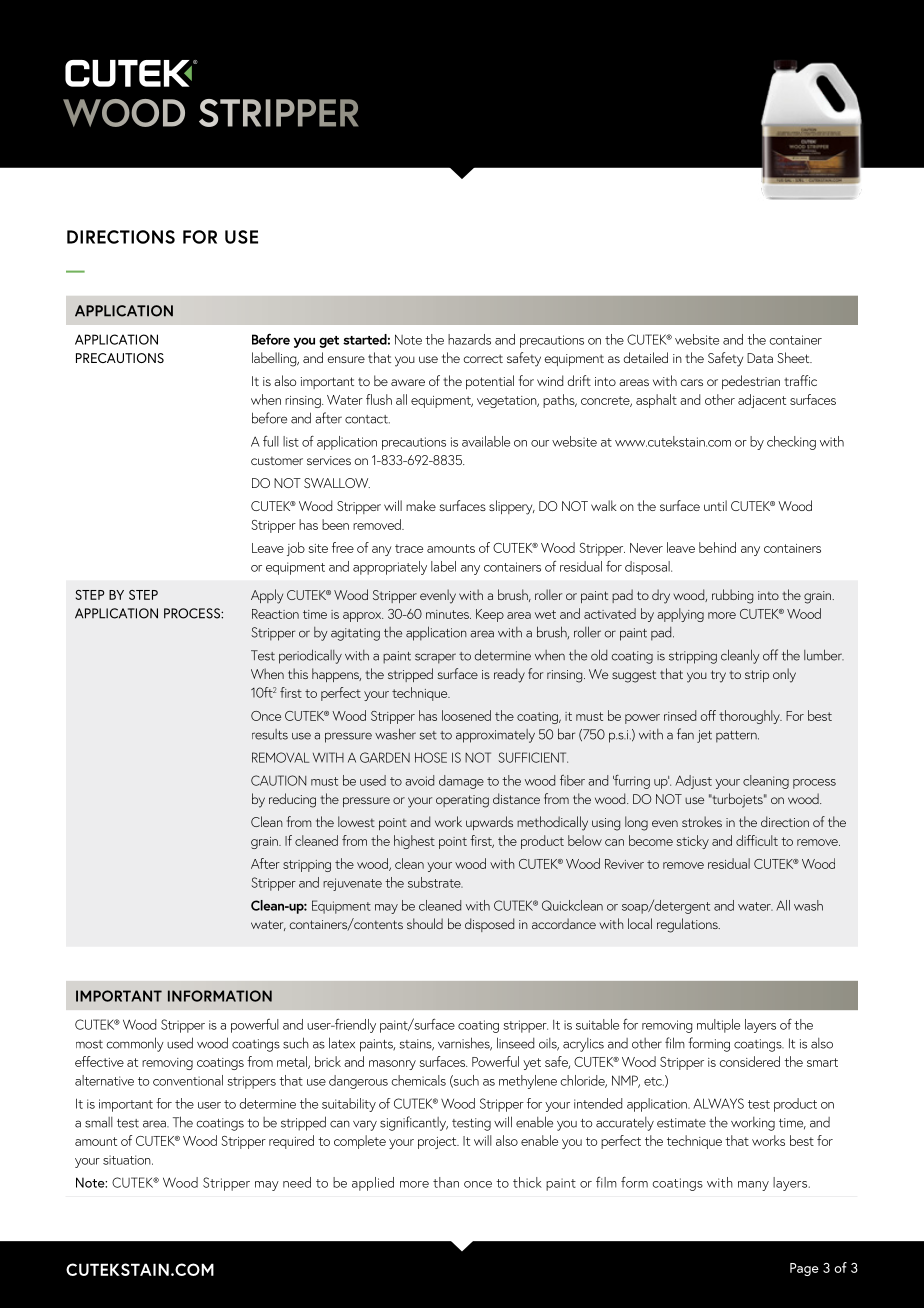 This image has height=1308, width=924. I want to click on chemicals, so click(418, 1080).
